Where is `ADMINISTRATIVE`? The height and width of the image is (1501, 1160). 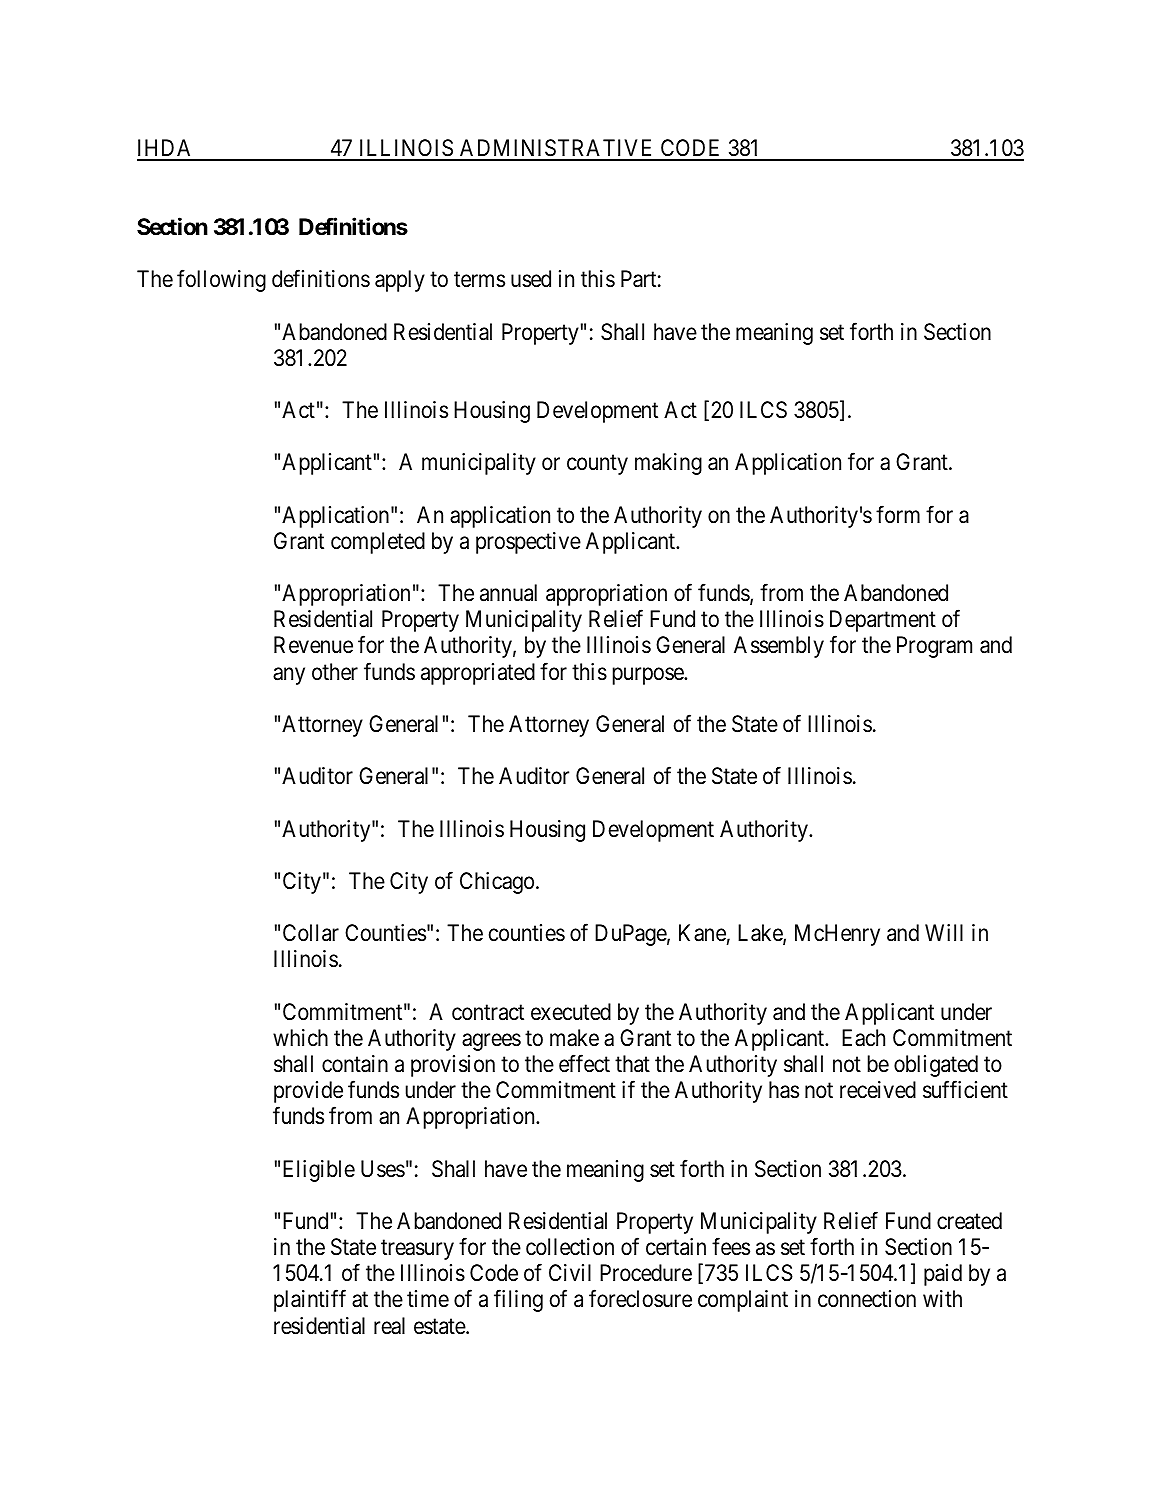 ADMINISTRATIVE is located at coordinates (557, 149).
